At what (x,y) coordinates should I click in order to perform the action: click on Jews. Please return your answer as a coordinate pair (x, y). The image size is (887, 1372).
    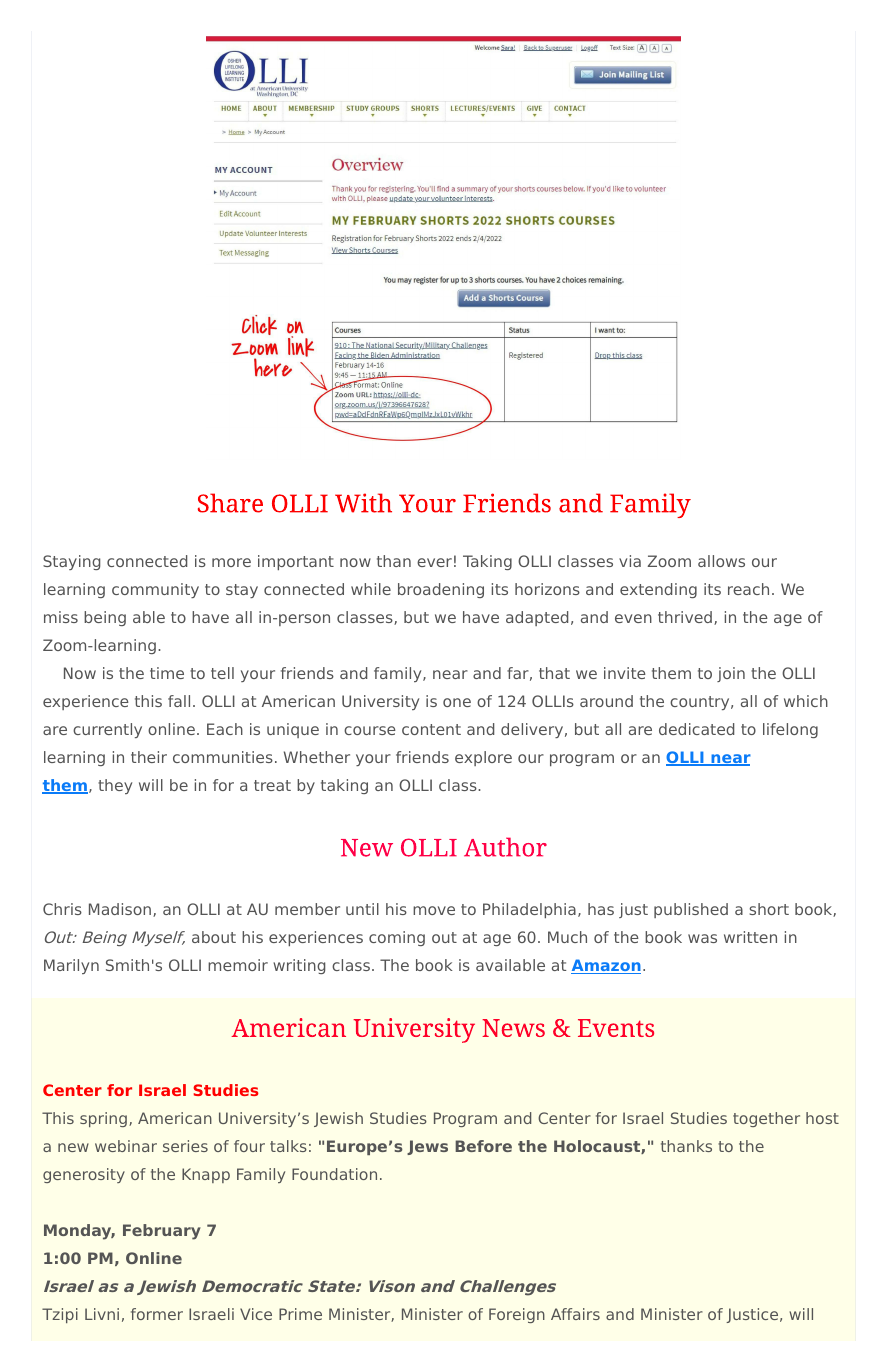
    Looking at the image, I should click on (427, 1147).
